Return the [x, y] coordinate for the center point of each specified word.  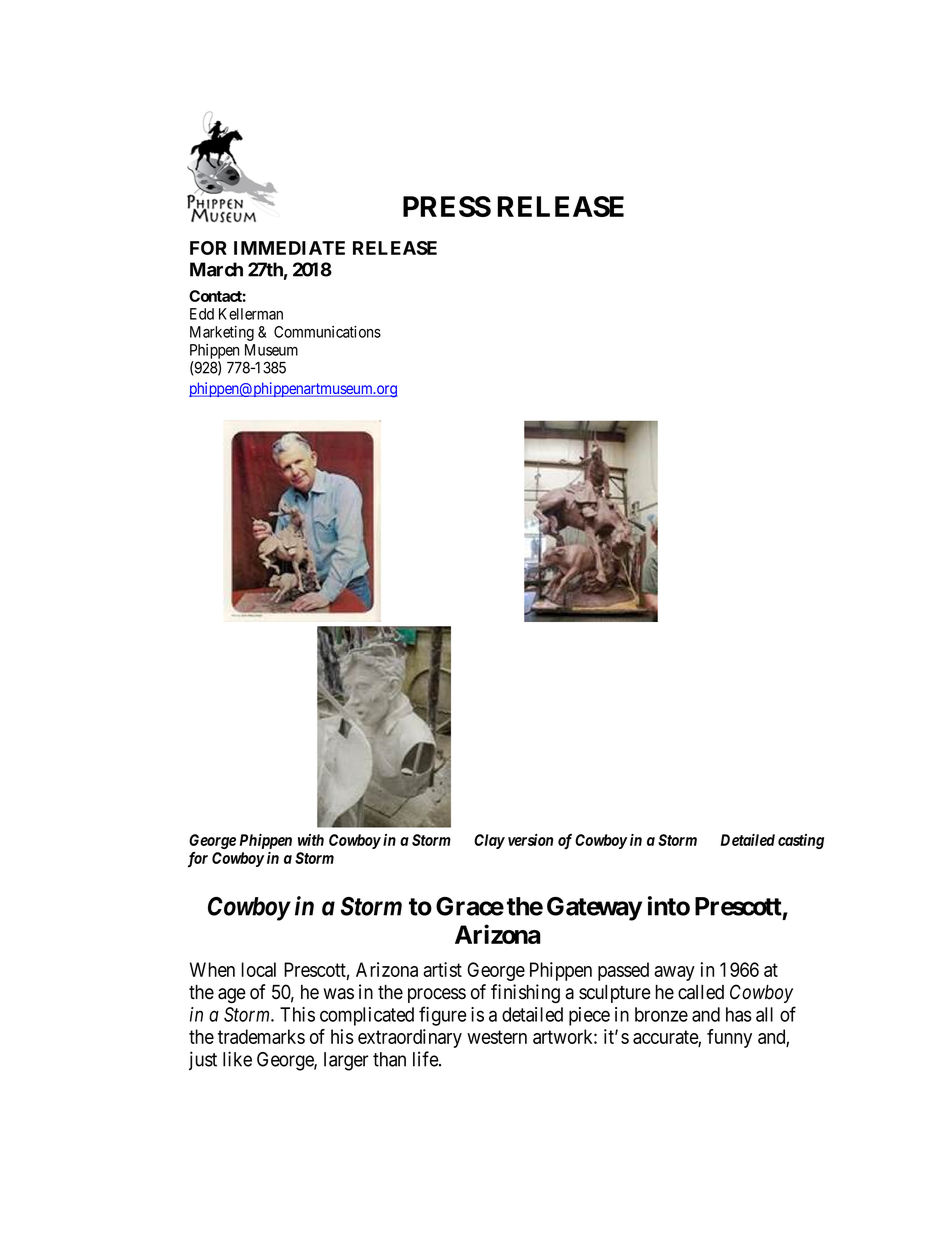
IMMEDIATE [289, 248]
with [311, 840]
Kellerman [251, 314]
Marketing [222, 333]
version [530, 840]
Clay [489, 841]
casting [801, 841]
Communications [327, 332]
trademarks [261, 1036]
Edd [202, 314]
